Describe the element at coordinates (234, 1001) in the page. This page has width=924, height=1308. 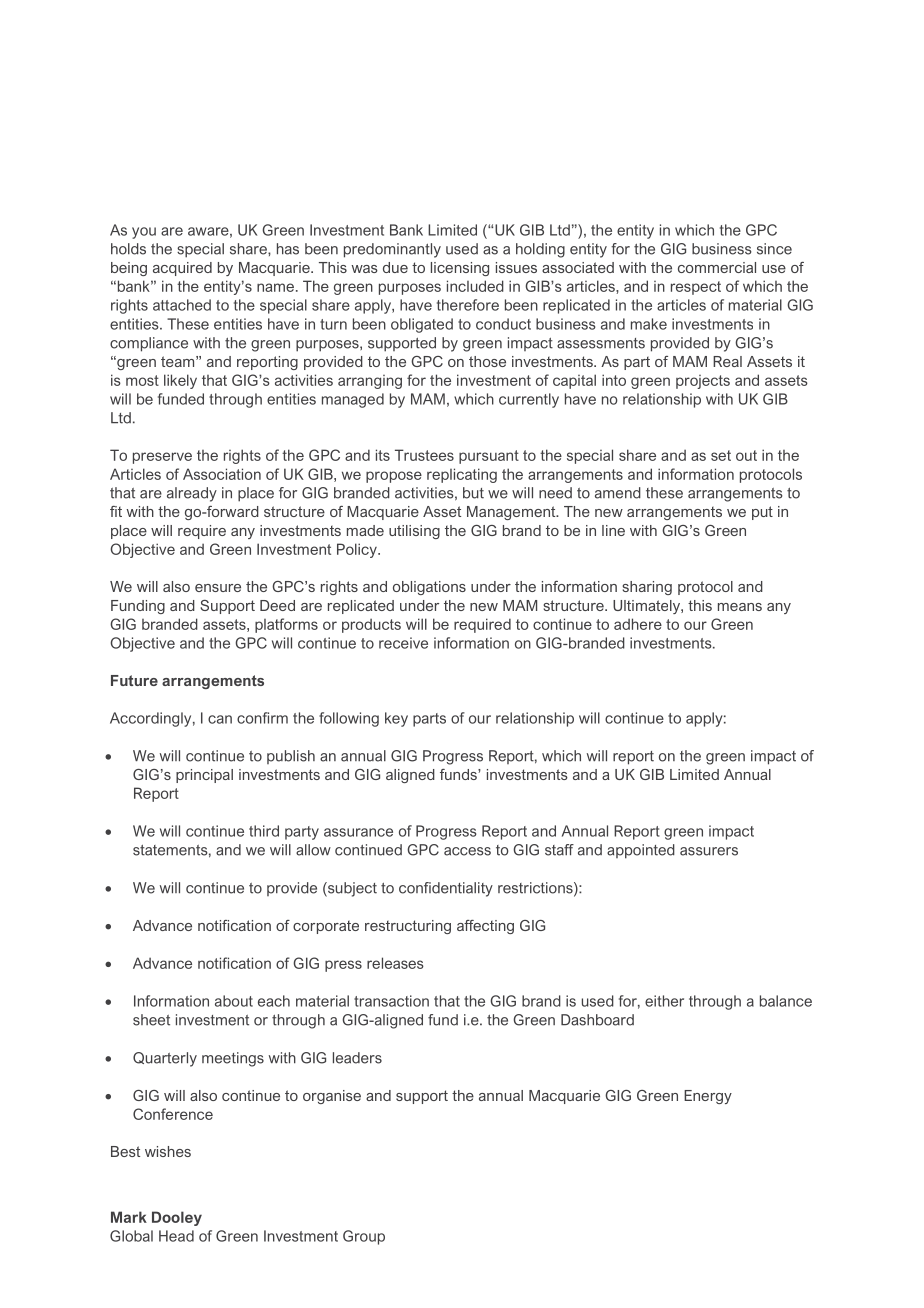
I see `about` at that location.
